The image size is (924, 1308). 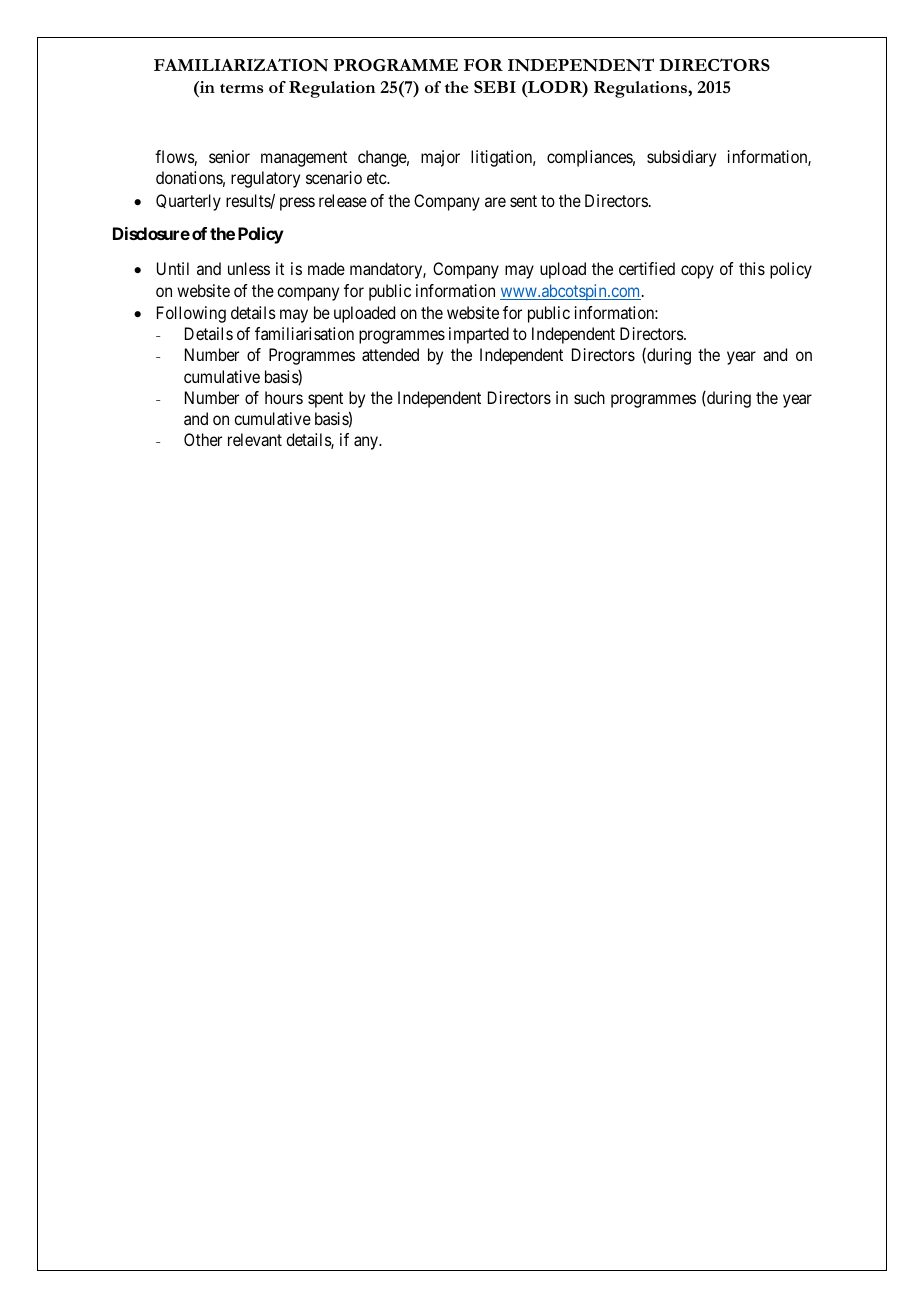 What do you see at coordinates (589, 397) in the screenshot?
I see `such` at bounding box center [589, 397].
